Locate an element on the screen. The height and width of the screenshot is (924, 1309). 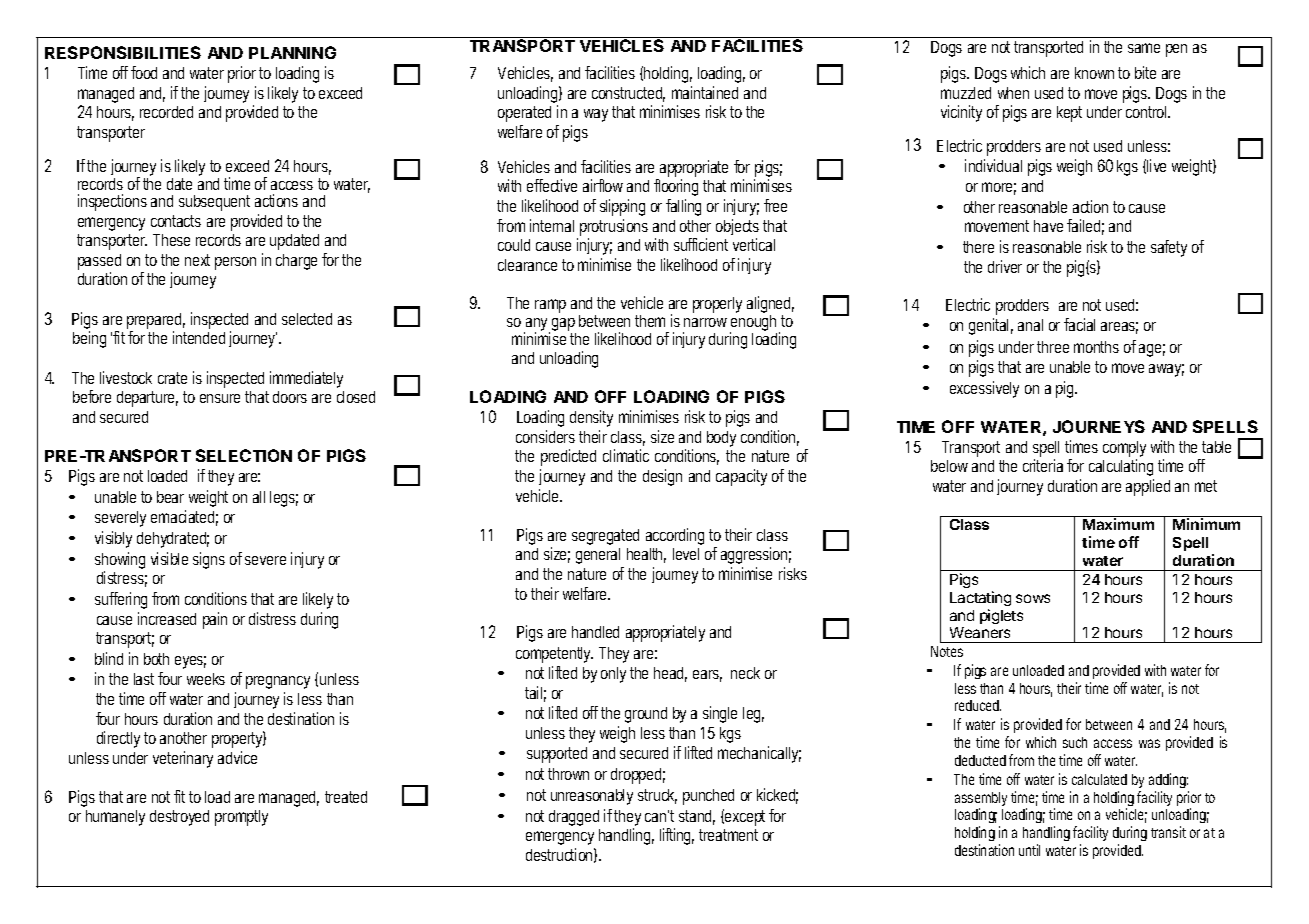
treatment is located at coordinates (728, 835).
